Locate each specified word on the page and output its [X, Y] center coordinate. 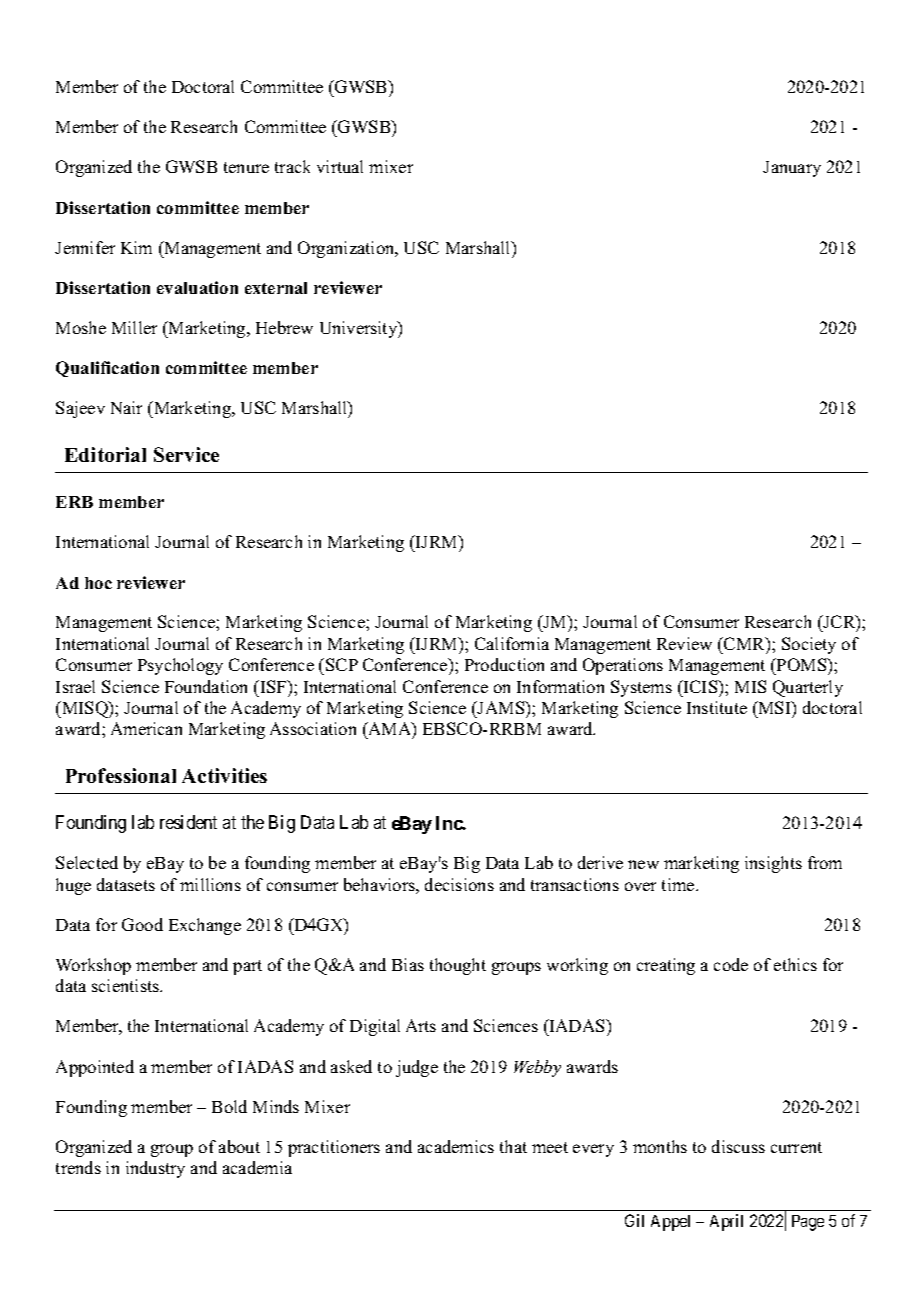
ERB [74, 502]
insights [773, 864]
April [726, 1222]
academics [456, 1146]
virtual [340, 166]
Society [809, 645]
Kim [136, 247]
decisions [459, 884]
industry [155, 1169]
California [512, 643]
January [792, 169]
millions [210, 884]
